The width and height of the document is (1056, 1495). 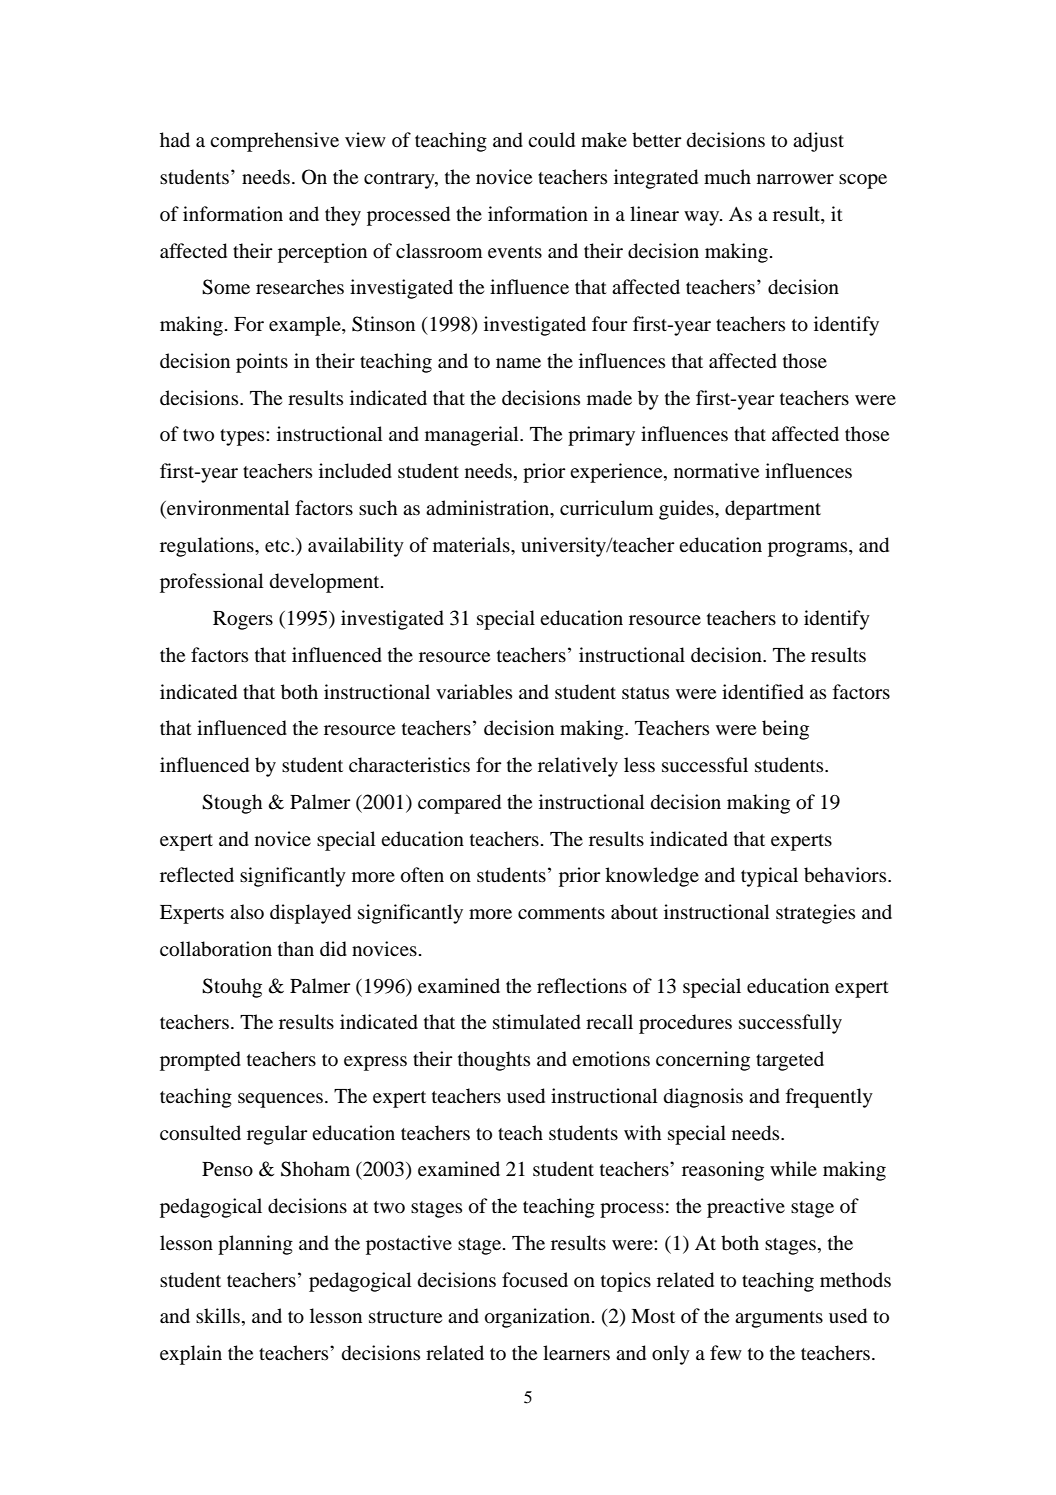 What do you see at coordinates (795, 179) in the document?
I see `narrower` at bounding box center [795, 179].
